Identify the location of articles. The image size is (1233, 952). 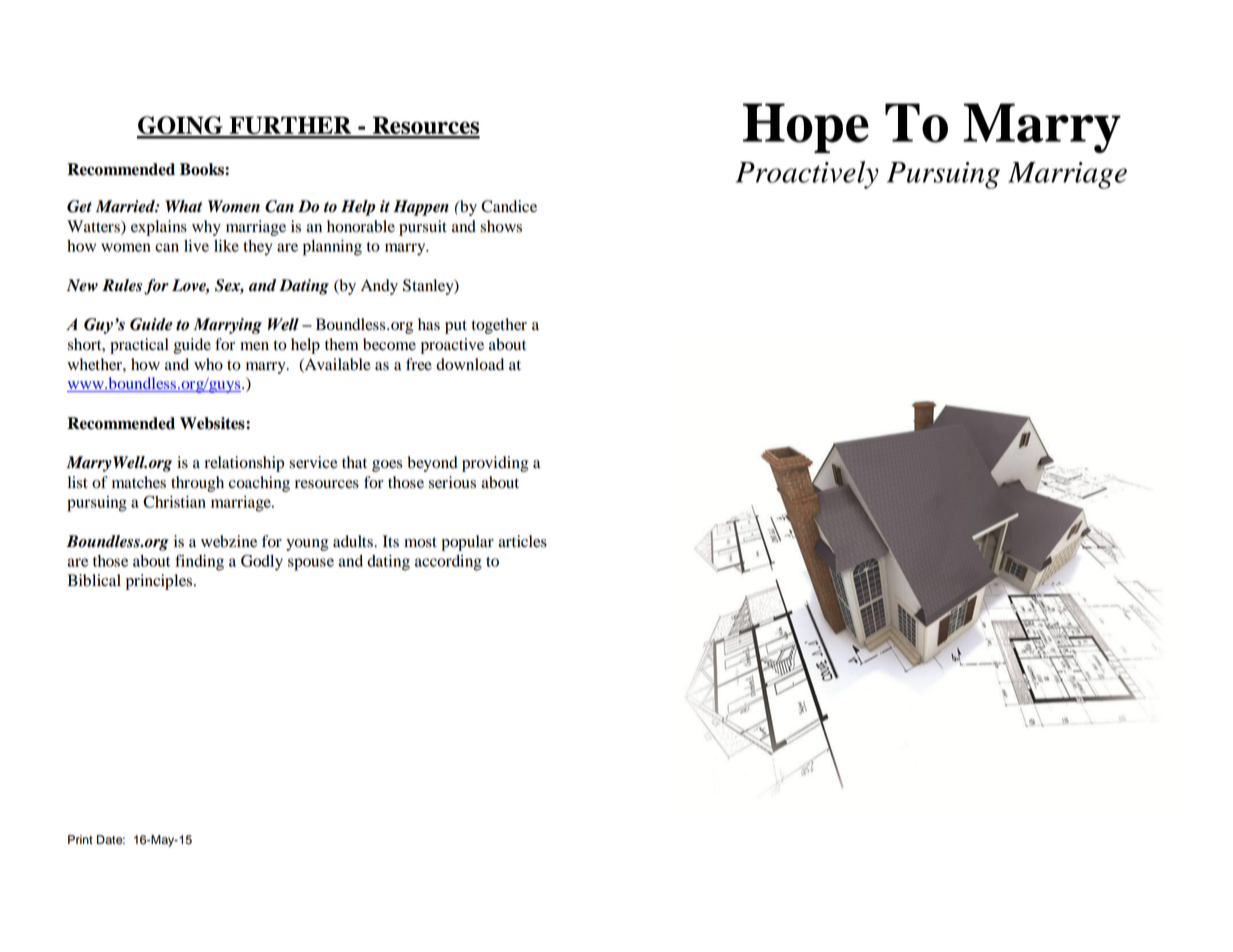
(522, 541).
